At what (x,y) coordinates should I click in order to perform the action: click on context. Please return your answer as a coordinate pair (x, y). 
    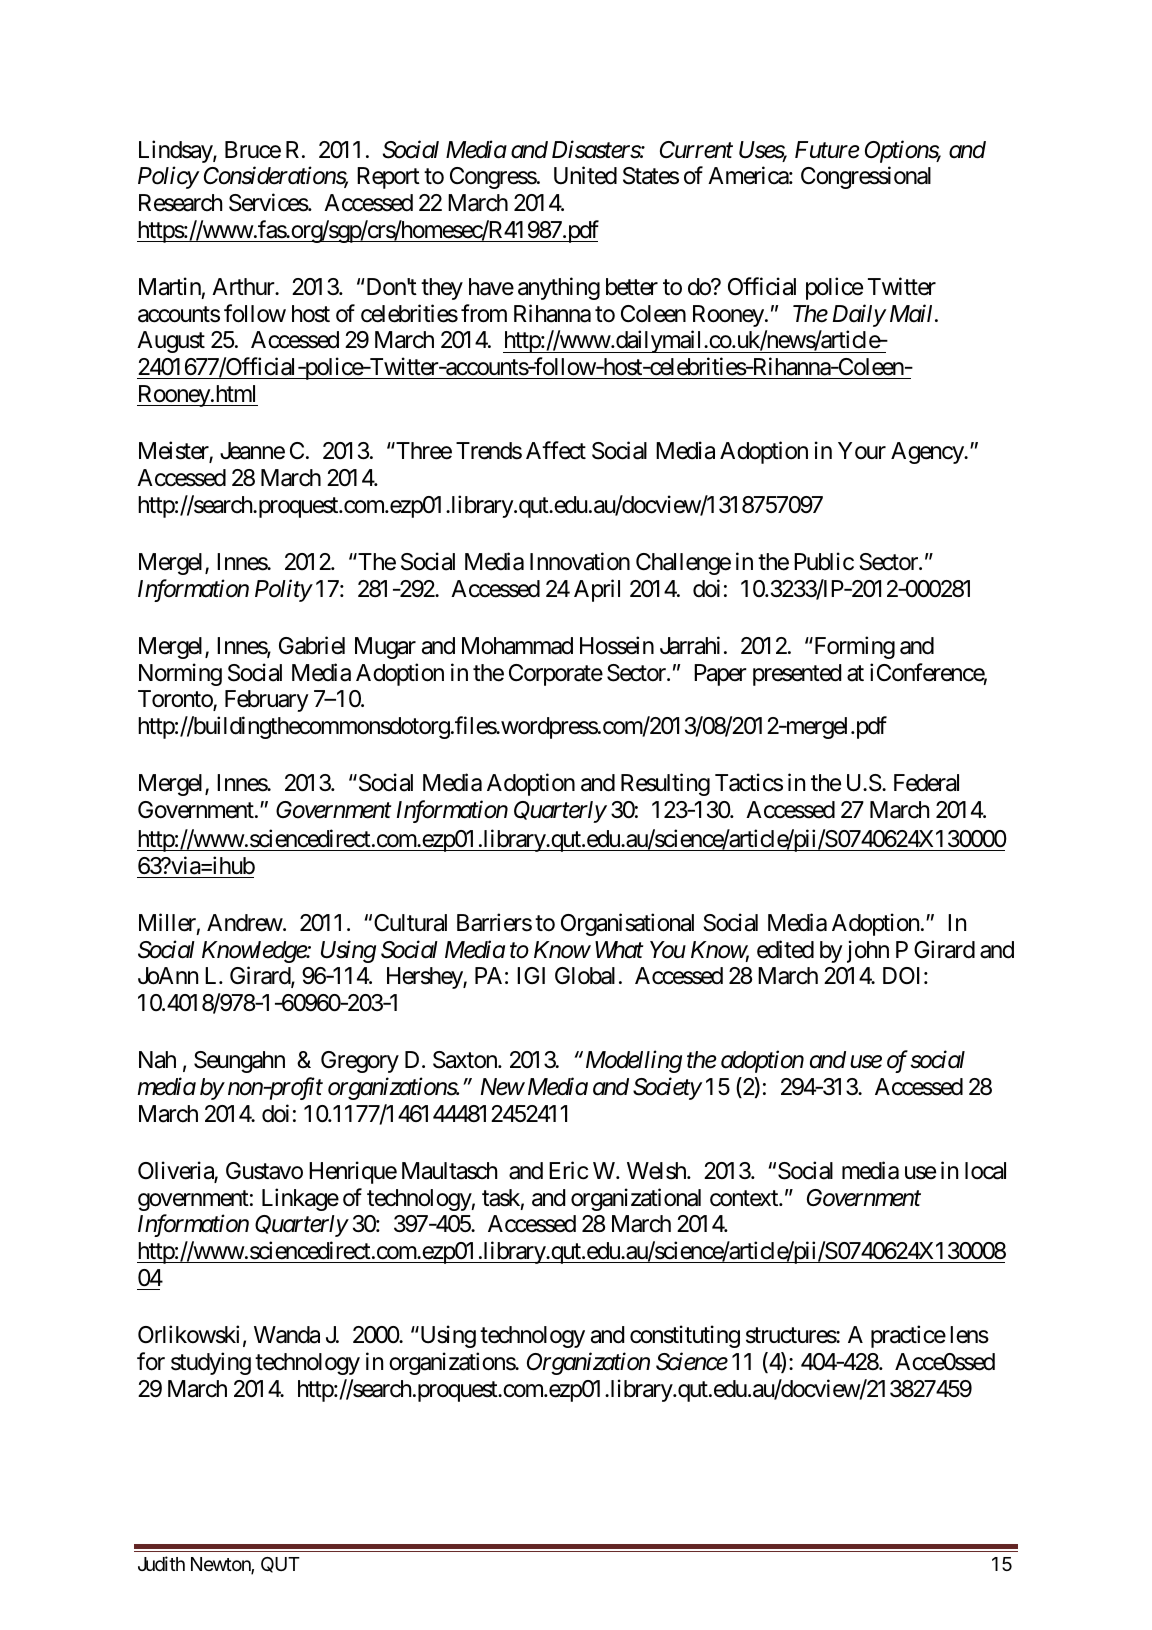
    Looking at the image, I should click on (745, 1198).
